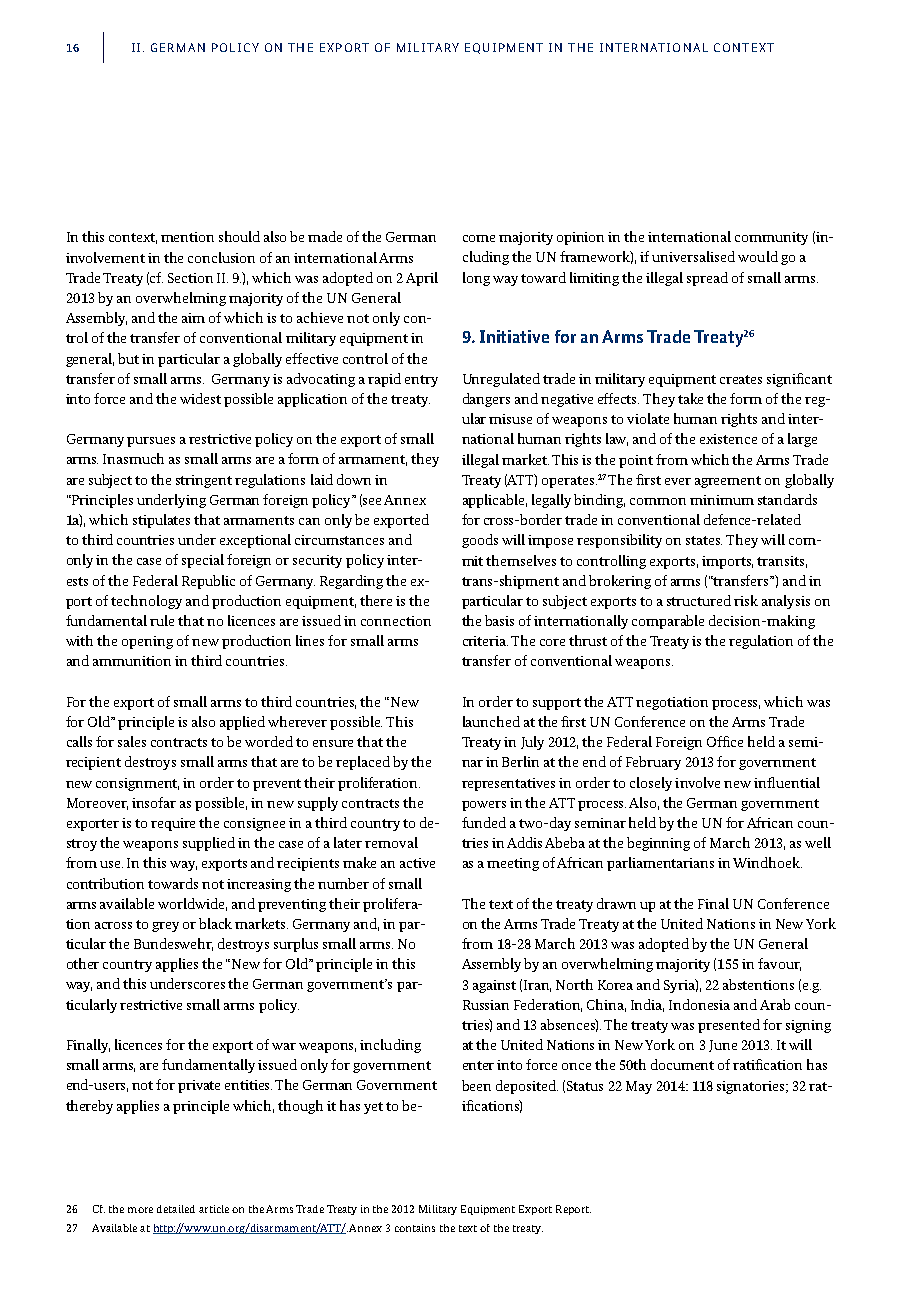 The height and width of the screenshot is (1308, 924). Describe the element at coordinates (161, 521) in the screenshot. I see `stipulates` at that location.
